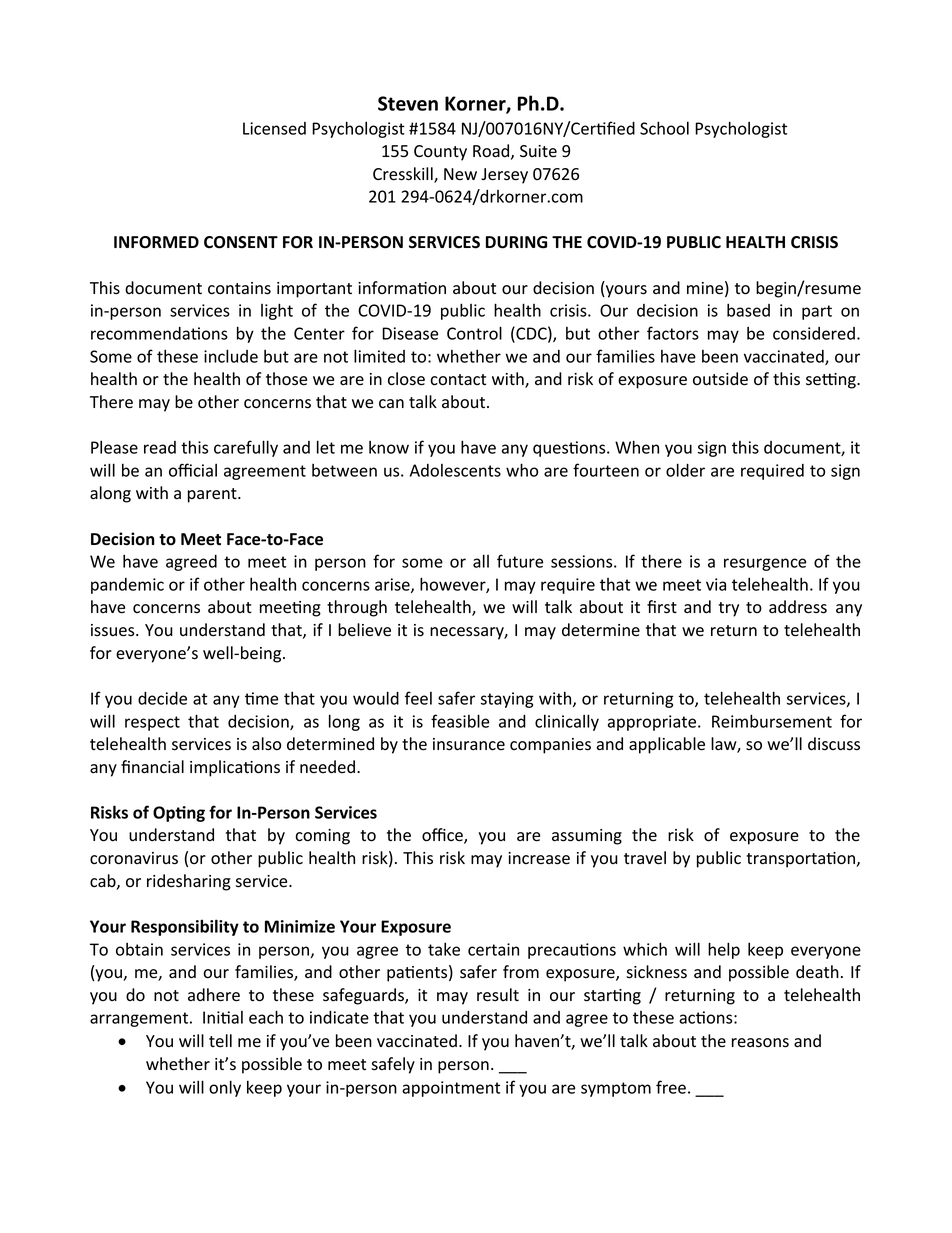 Image resolution: width=952 pixels, height=1233 pixels. Describe the element at coordinates (274, 128) in the page. I see `Licensed` at that location.
